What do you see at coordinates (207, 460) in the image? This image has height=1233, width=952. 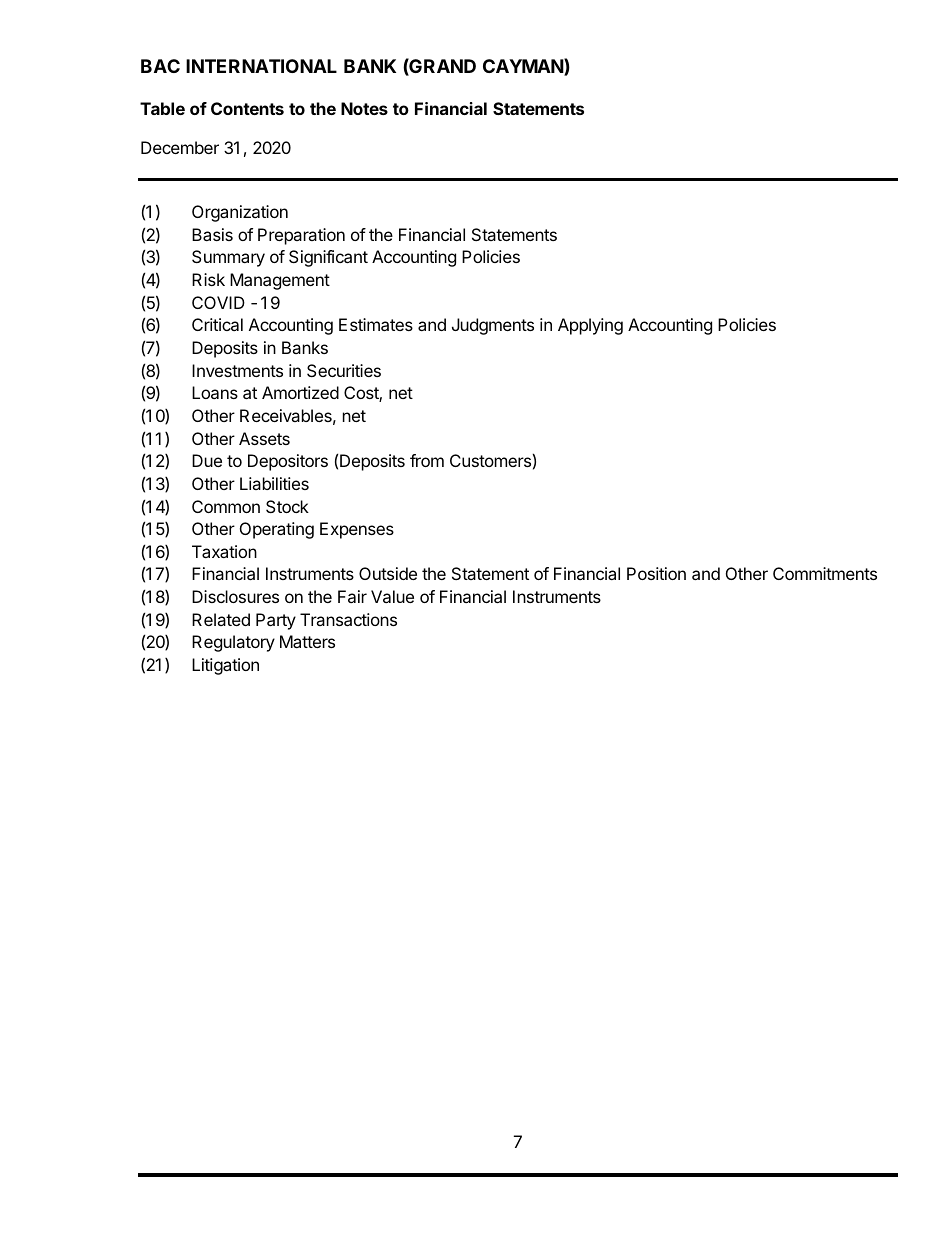 I see `Due` at bounding box center [207, 460].
